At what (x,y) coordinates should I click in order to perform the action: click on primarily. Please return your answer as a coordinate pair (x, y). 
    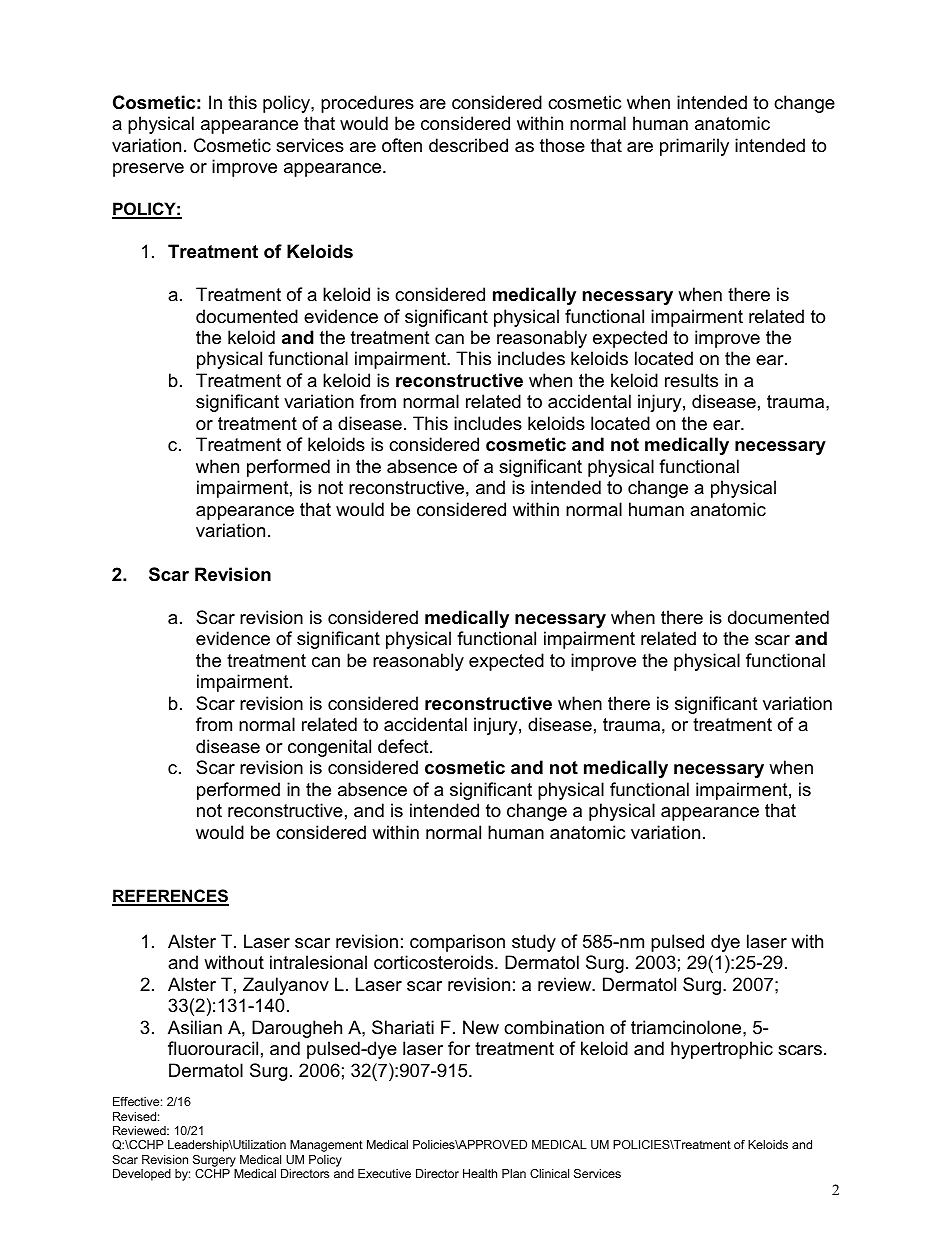
    Looking at the image, I should click on (694, 147).
